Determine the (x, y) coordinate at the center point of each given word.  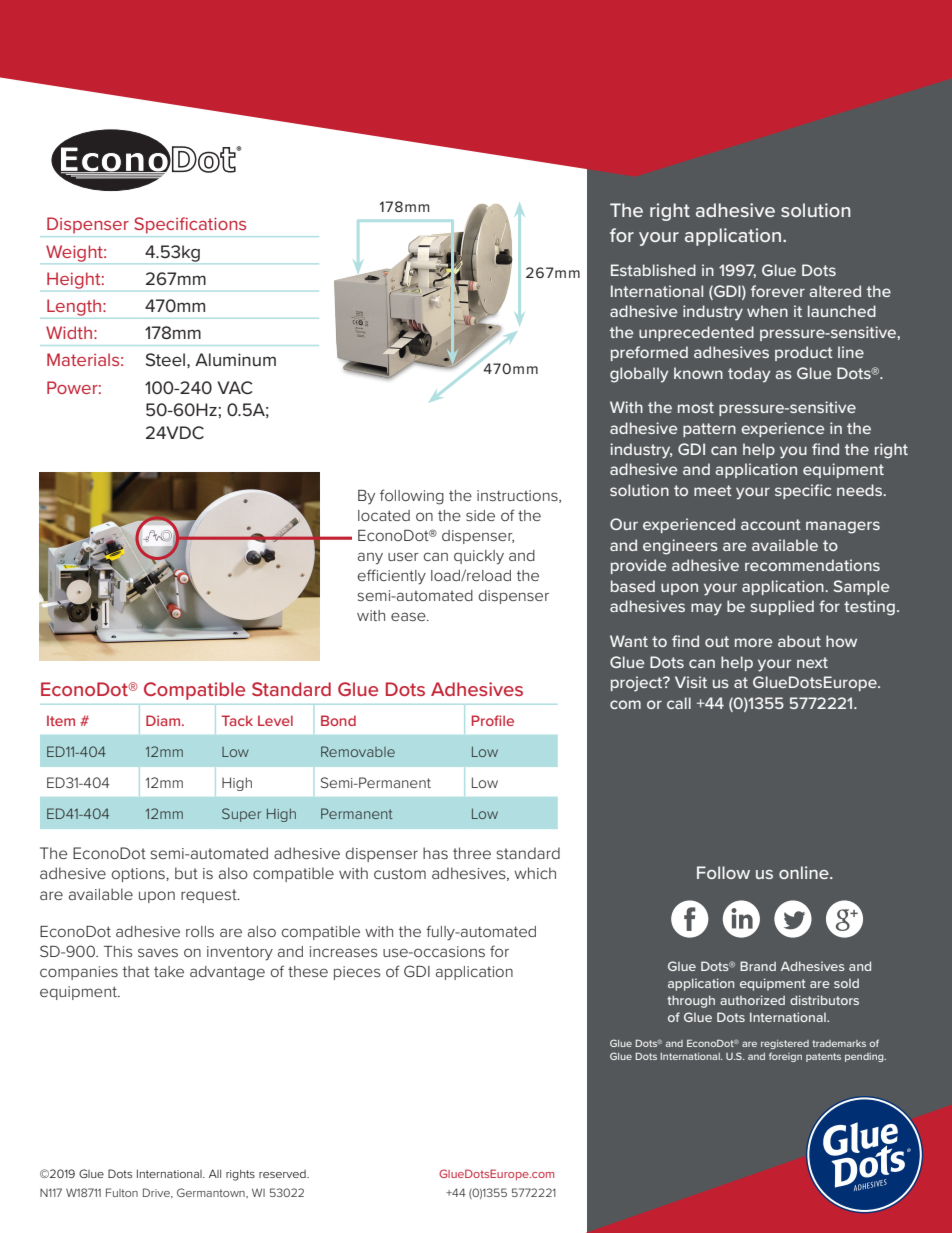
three (472, 853)
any (370, 558)
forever (778, 291)
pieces (357, 973)
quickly (479, 557)
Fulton (122, 1192)
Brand (758, 966)
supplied (782, 607)
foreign (785, 1057)
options (139, 875)
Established (653, 270)
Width (69, 332)
